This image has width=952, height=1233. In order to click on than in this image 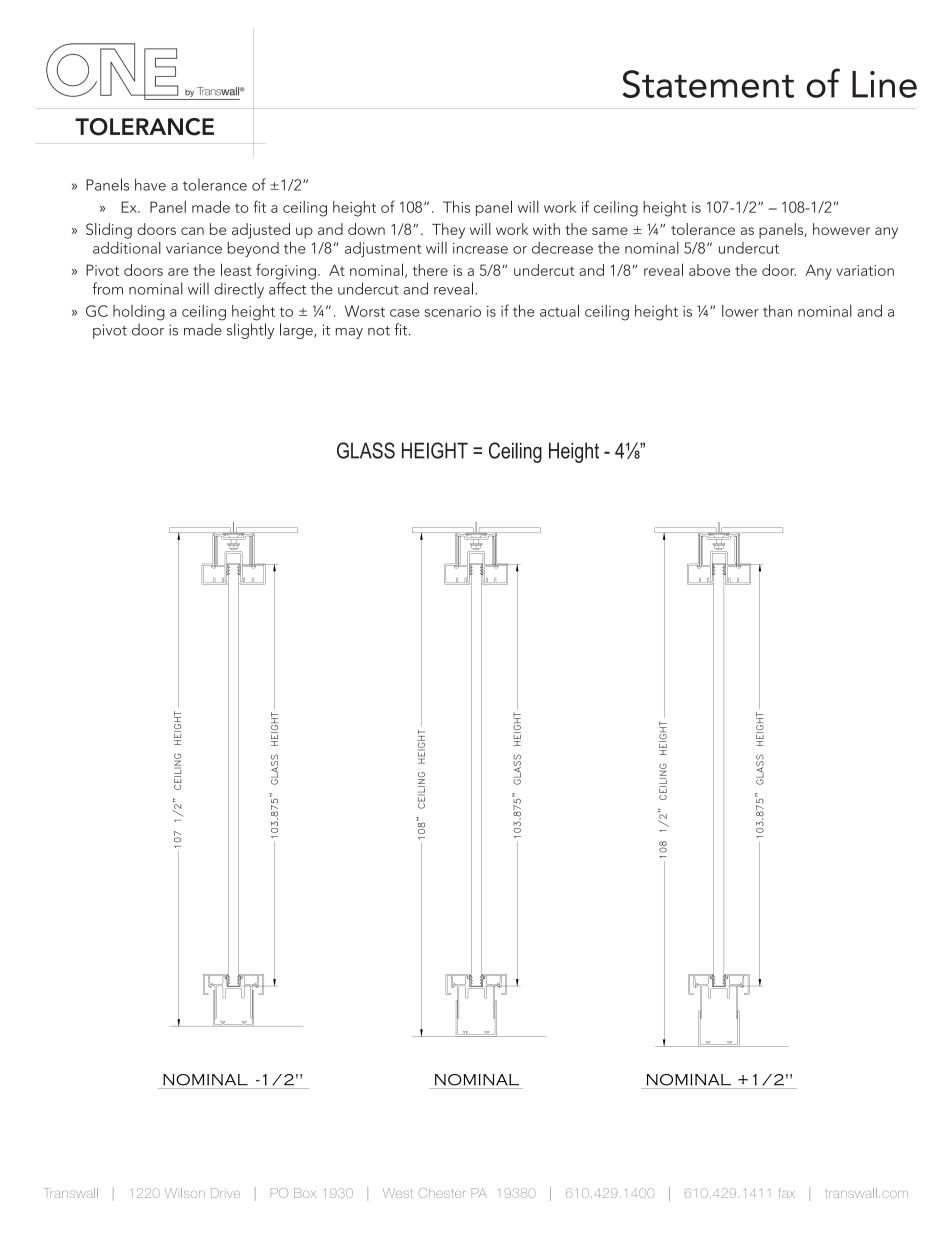, I will do `click(777, 311)`.
